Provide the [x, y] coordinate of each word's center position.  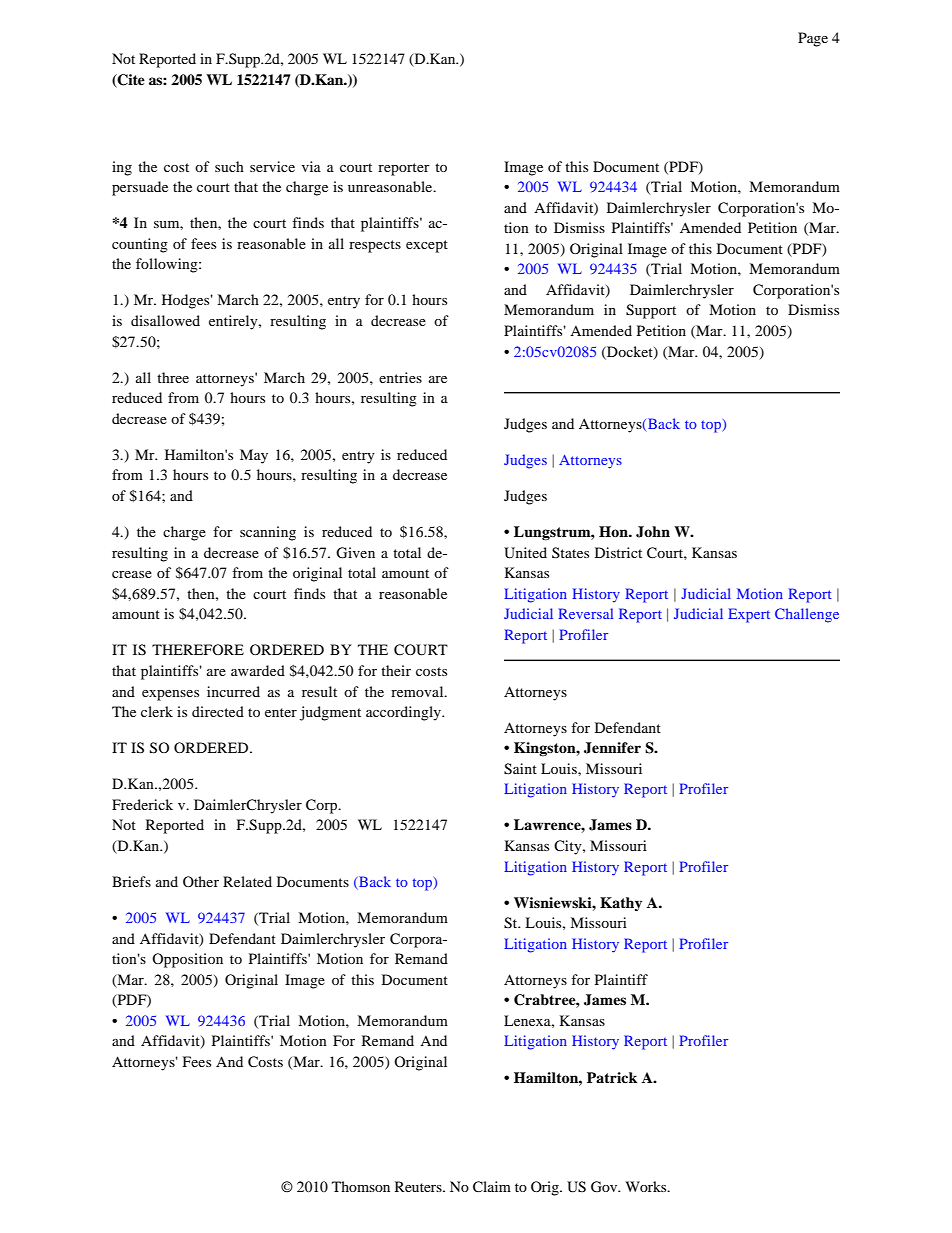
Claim [492, 1187]
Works [647, 1186]
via [311, 166]
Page [813, 39]
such [229, 166]
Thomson [361, 1186]
